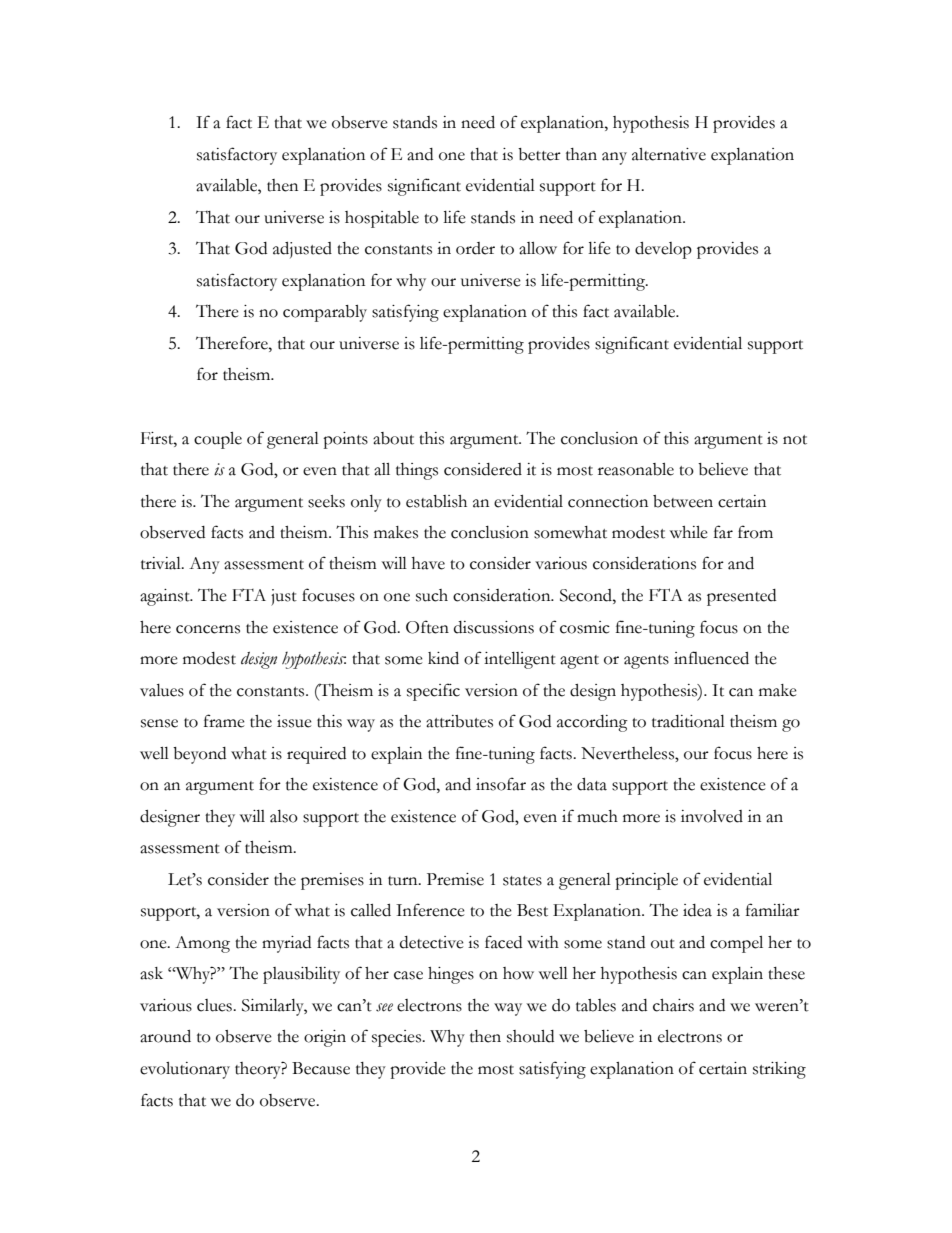 Image resolution: width=952 pixels, height=1233 pixels. What do you see at coordinates (382, 219) in the screenshot?
I see `hospitable` at bounding box center [382, 219].
